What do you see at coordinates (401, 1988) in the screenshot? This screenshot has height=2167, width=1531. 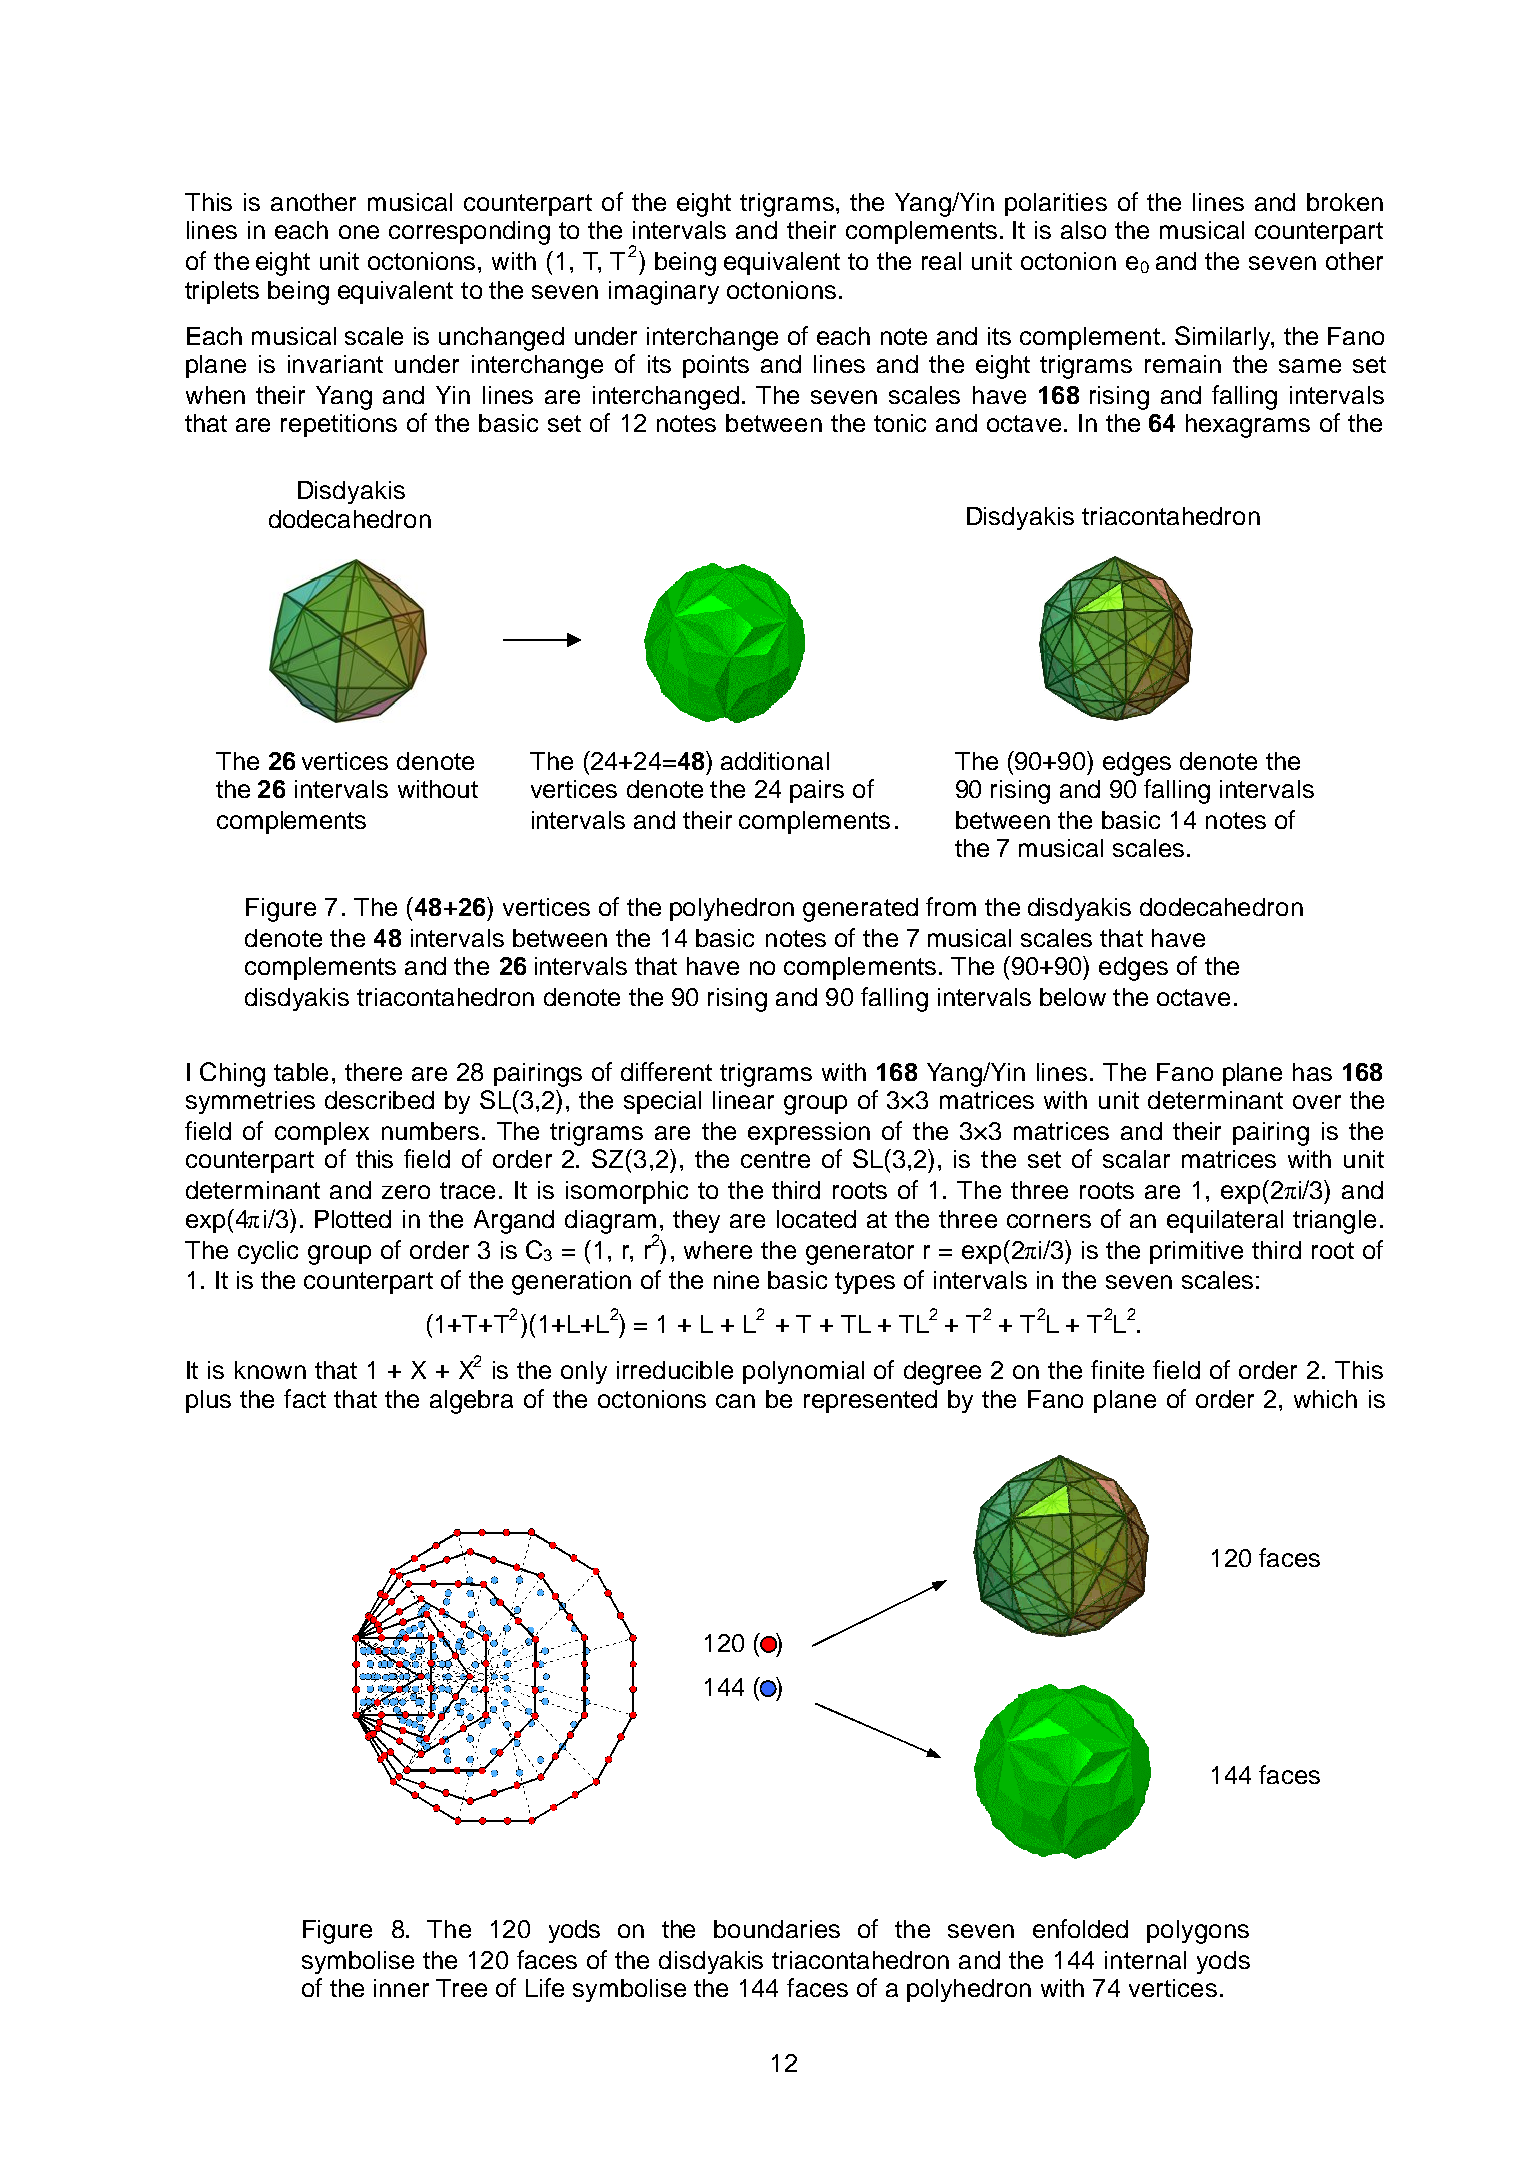 I see `inner` at bounding box center [401, 1988].
